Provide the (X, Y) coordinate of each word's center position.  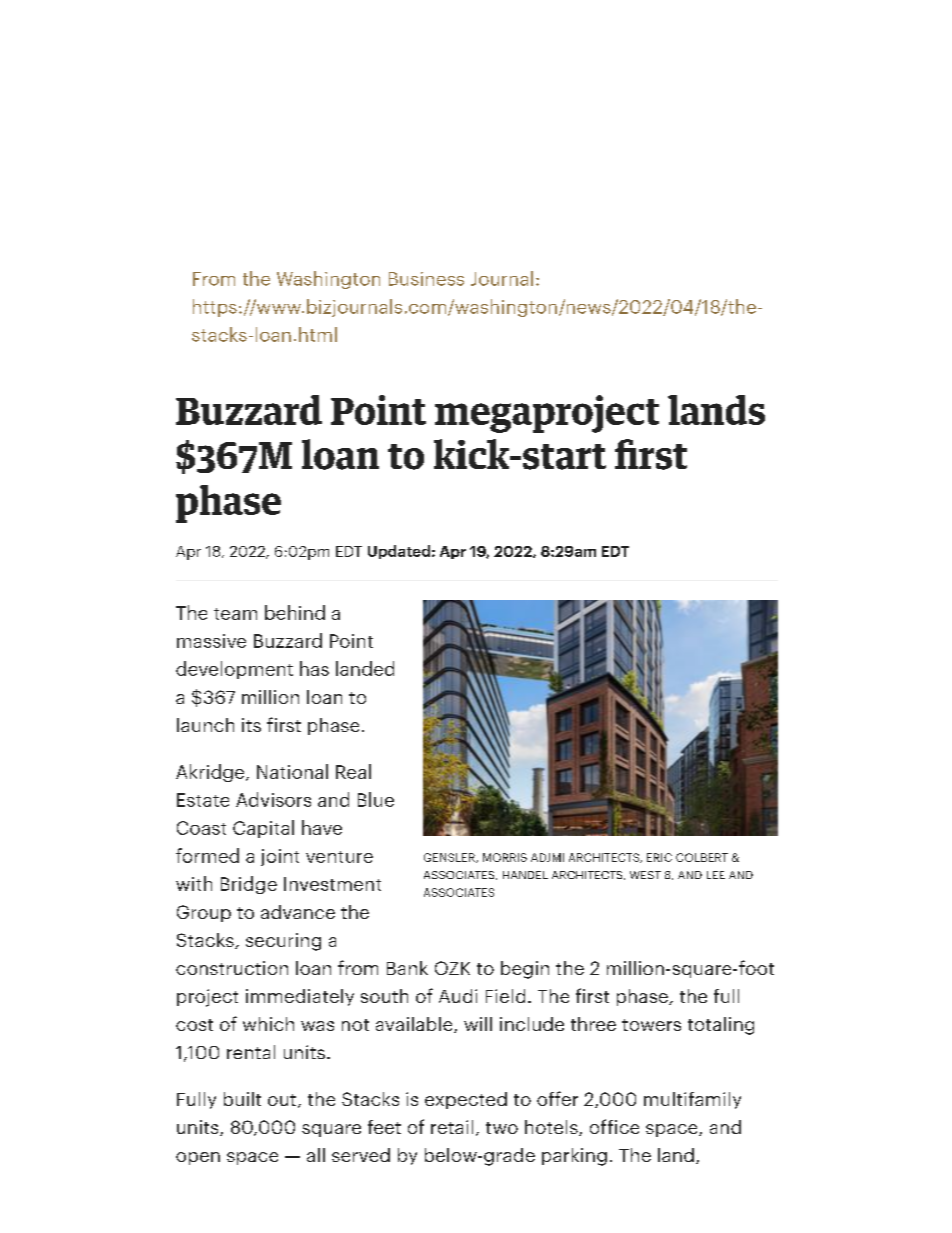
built (242, 1099)
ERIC (659, 857)
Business (426, 279)
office (614, 1126)
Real (353, 771)
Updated (399, 552)
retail (452, 1127)
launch (205, 725)
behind (295, 612)
